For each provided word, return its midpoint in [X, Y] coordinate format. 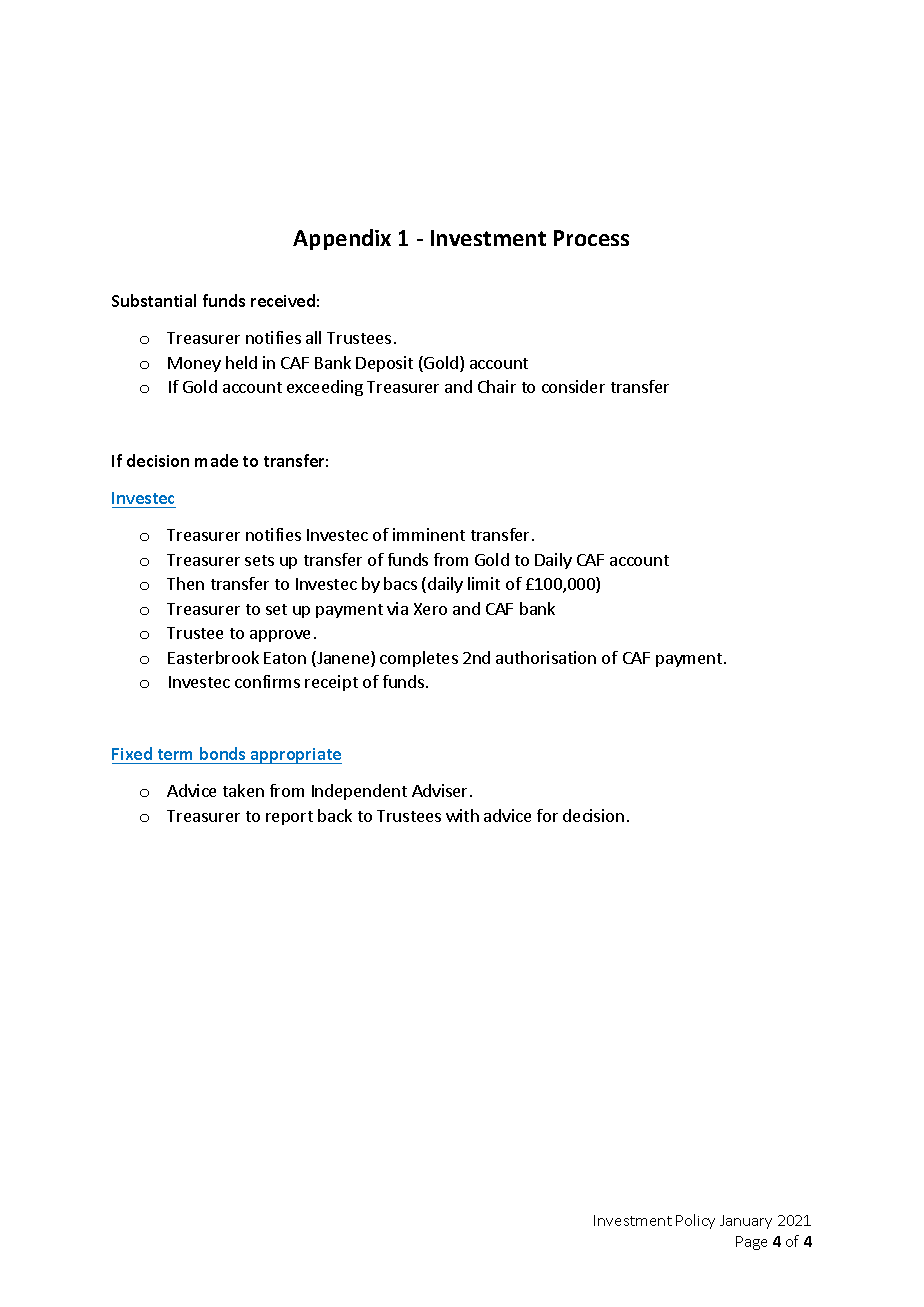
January [746, 1222]
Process [591, 238]
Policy [695, 1221]
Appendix [342, 239]
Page [751, 1243]
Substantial [154, 300]
